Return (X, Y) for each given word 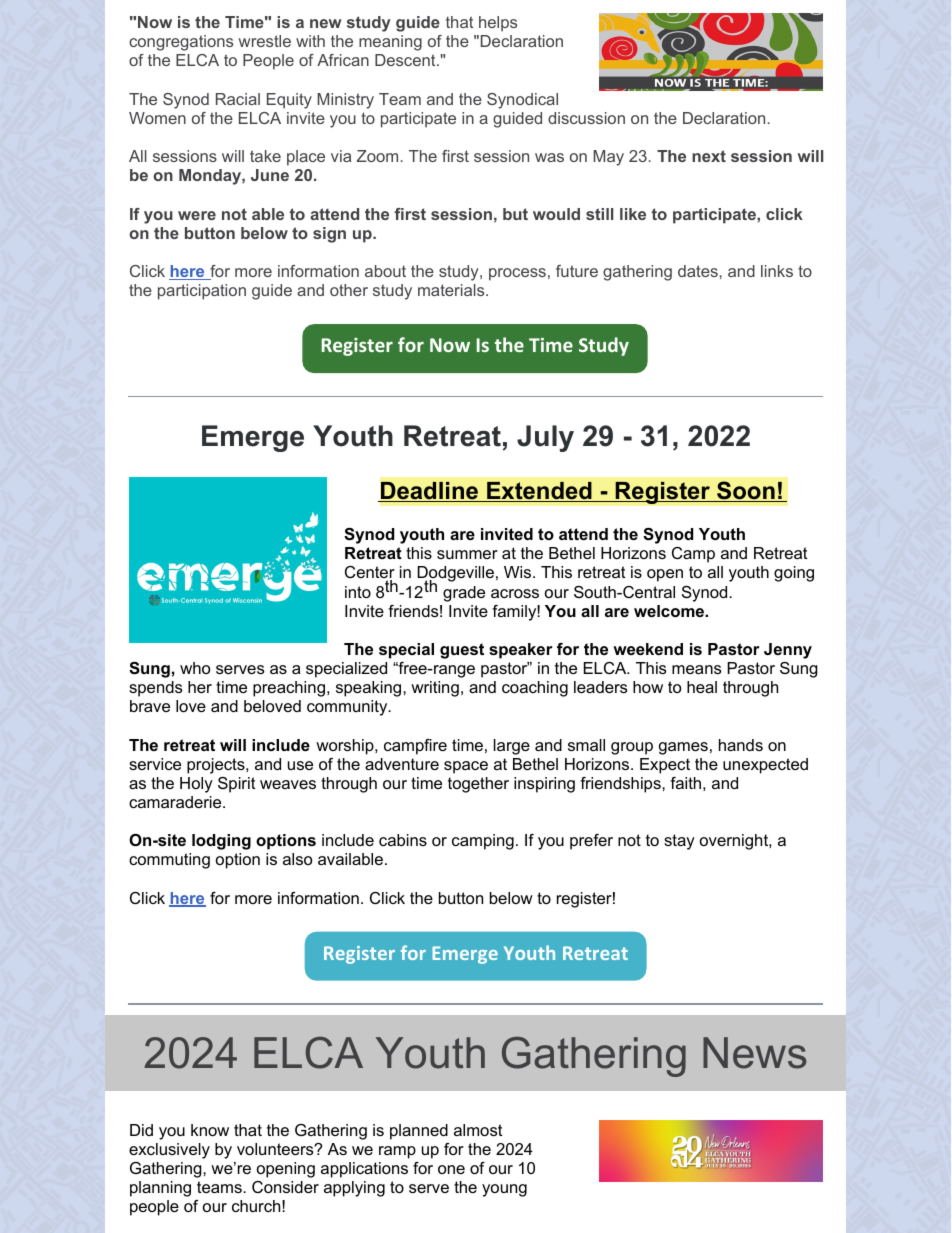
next (709, 156)
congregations (181, 43)
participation (202, 292)
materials (452, 290)
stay (679, 842)
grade (464, 594)
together (478, 785)
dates (699, 271)
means (696, 669)
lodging (221, 842)
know (210, 1130)
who (195, 668)
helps (498, 24)
